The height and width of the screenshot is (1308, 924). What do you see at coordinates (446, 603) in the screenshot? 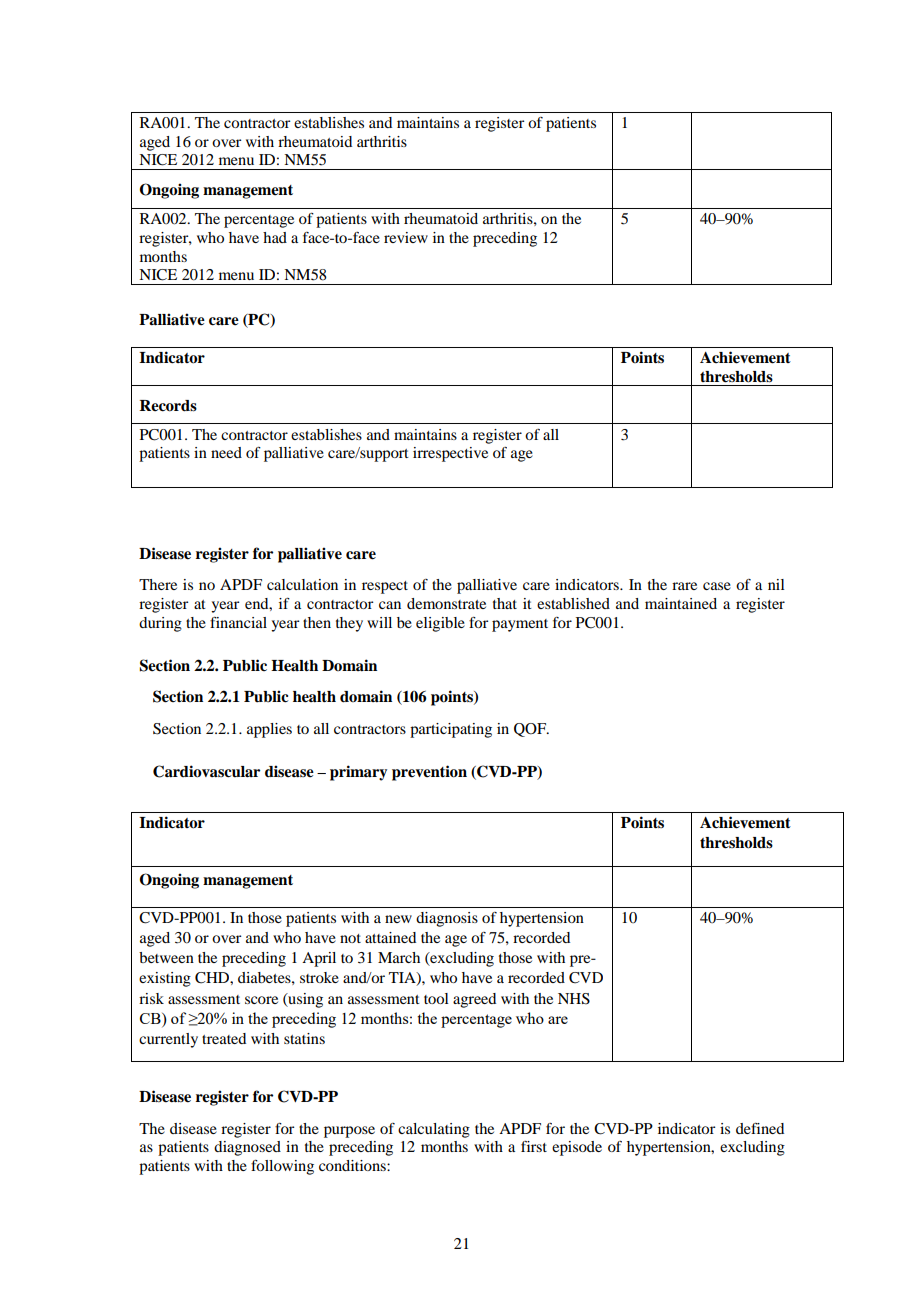
I see `demonstrate` at bounding box center [446, 603].
